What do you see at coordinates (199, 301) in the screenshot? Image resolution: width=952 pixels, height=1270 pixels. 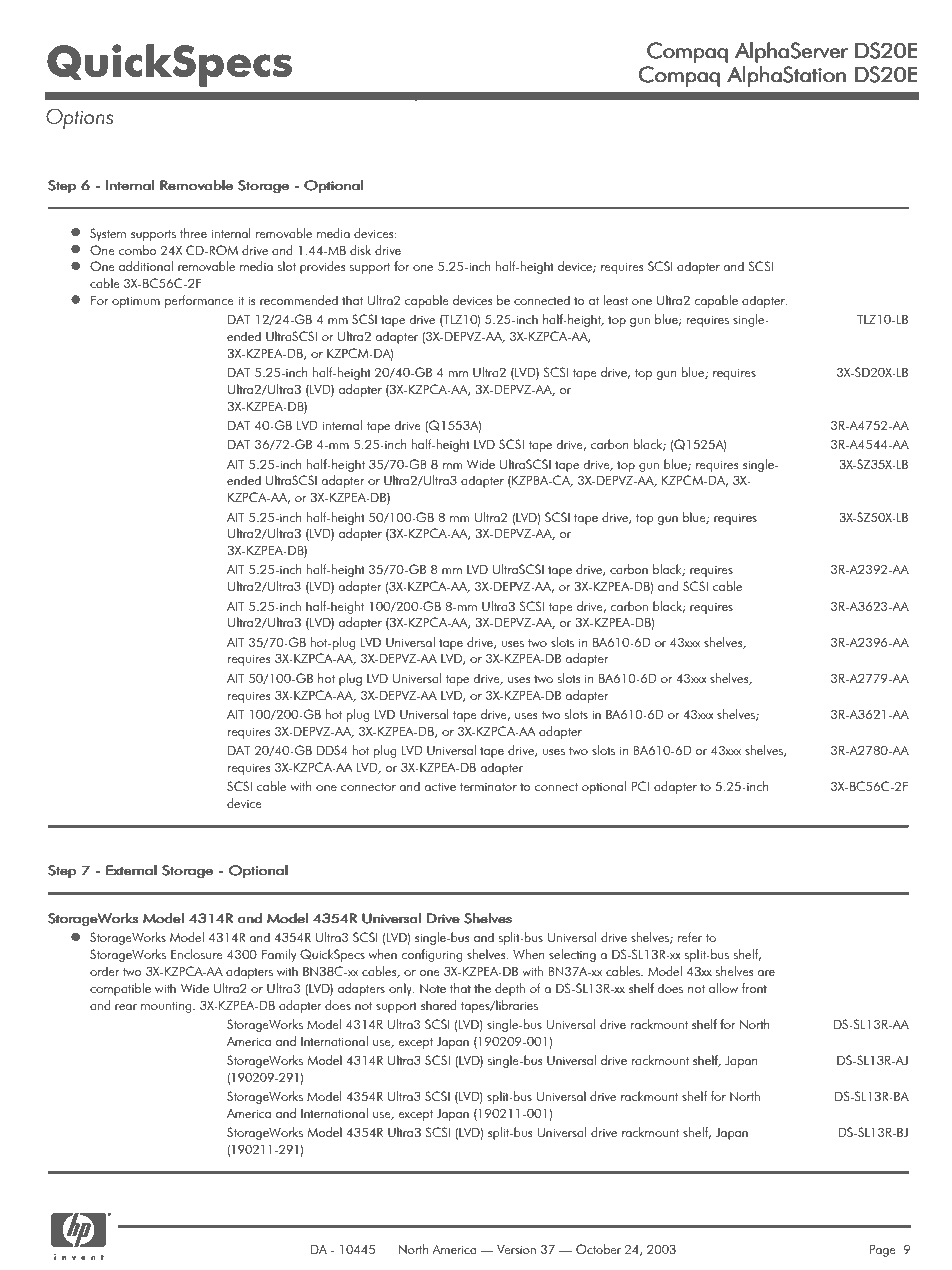 I see `performance` at bounding box center [199, 301].
